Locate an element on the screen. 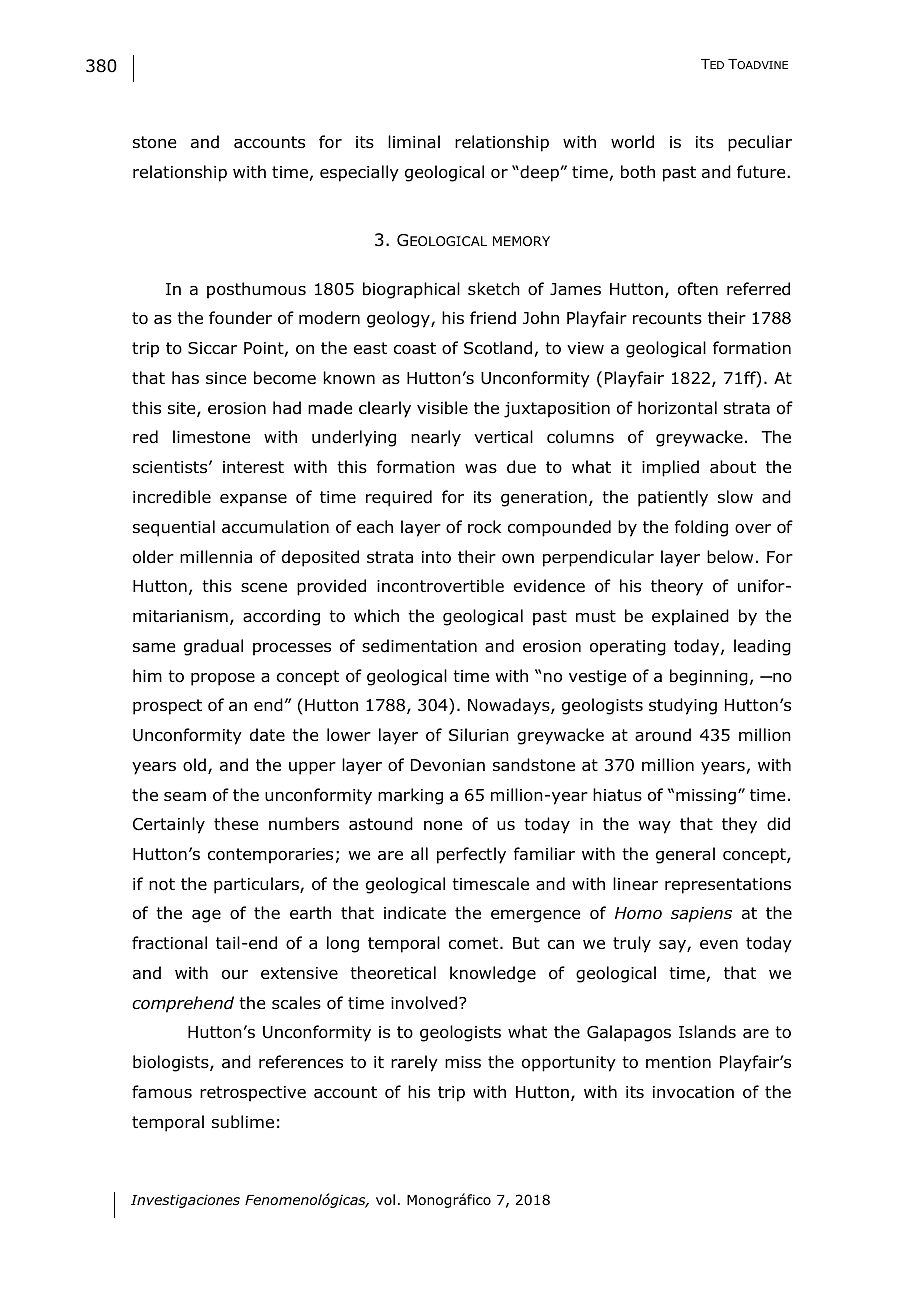 Image resolution: width=924 pixels, height=1308 pixels. sedimentation is located at coordinates (419, 646).
